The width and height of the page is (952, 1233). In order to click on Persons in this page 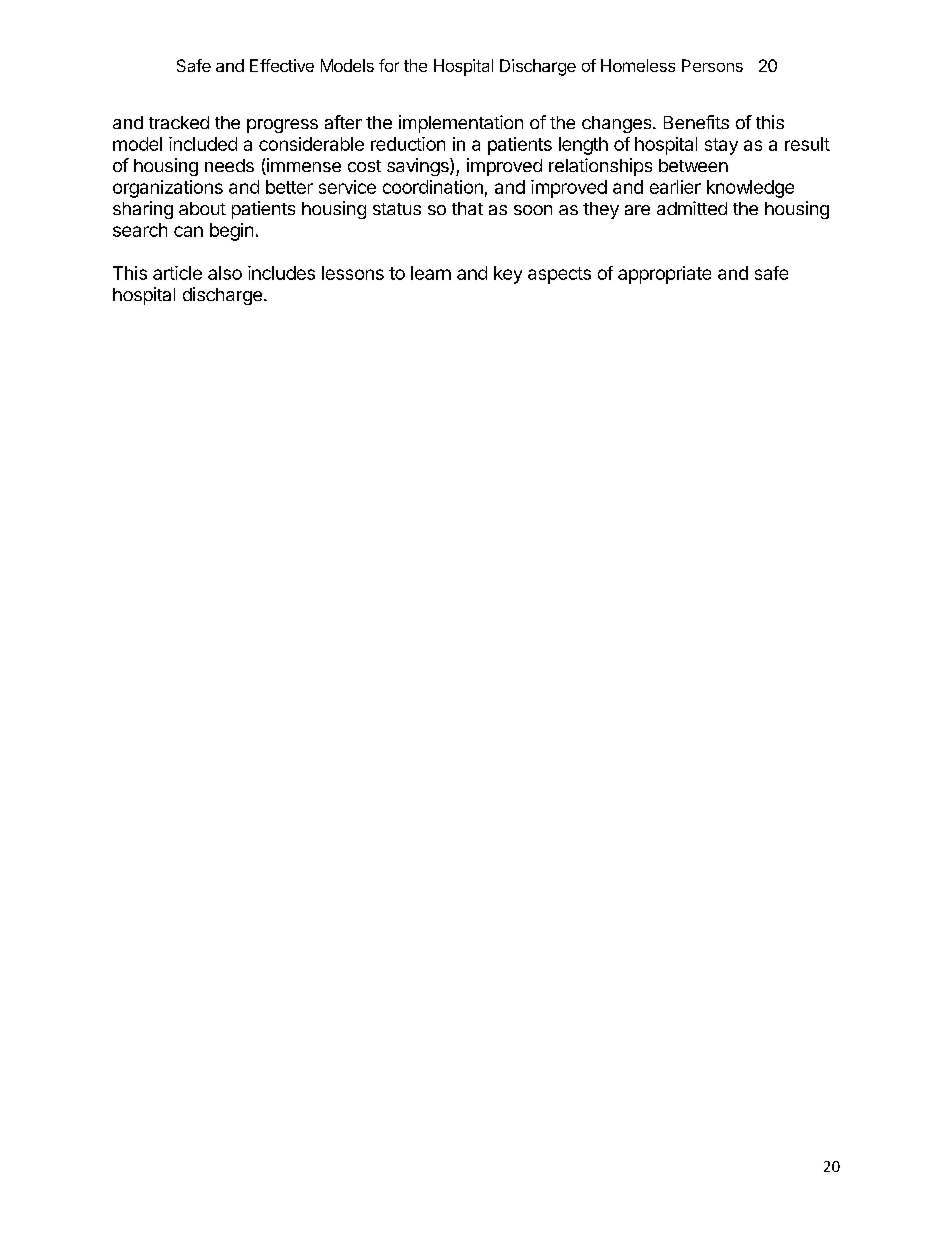, I will do `click(712, 65)`.
